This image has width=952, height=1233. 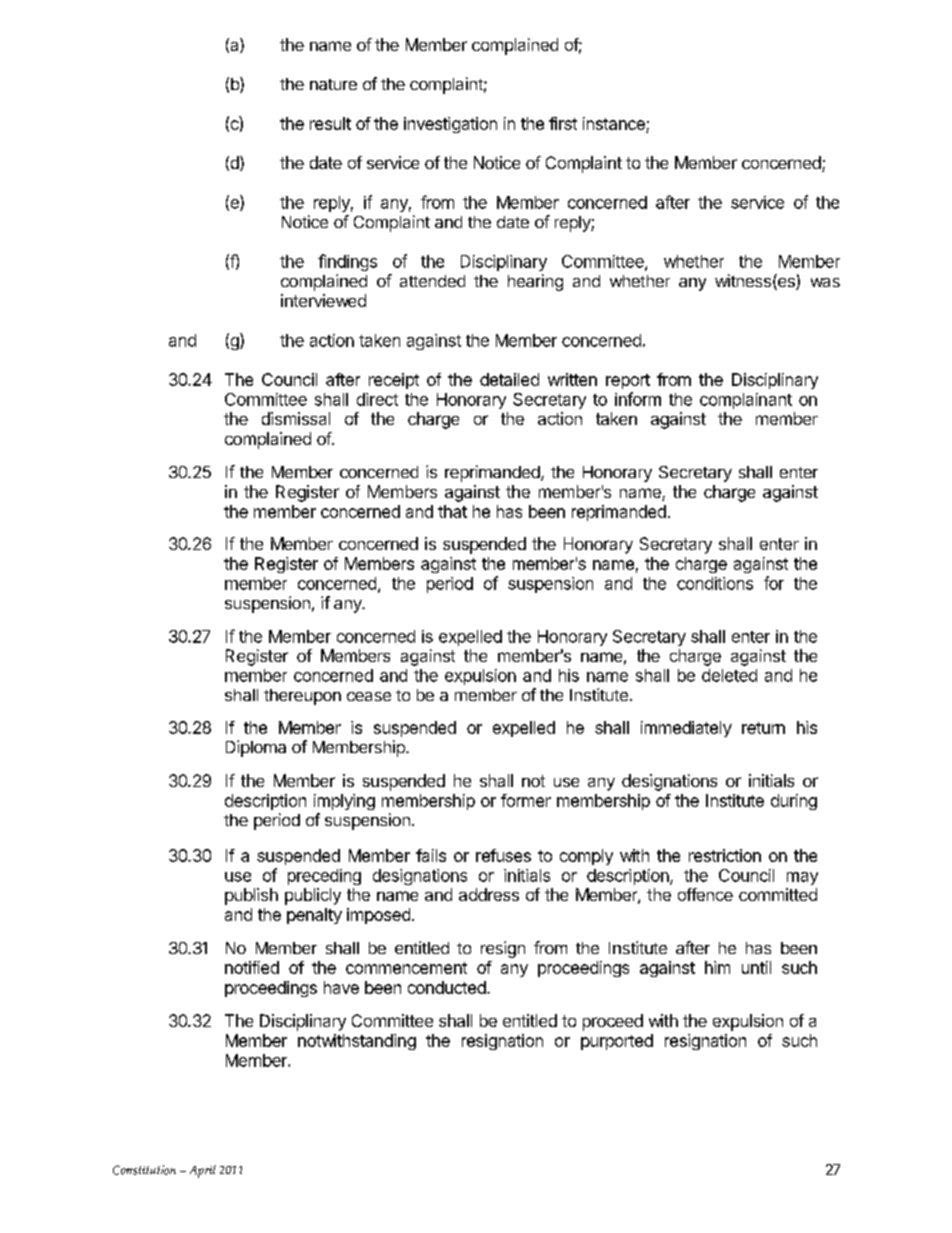 I want to click on Diploma, so click(x=256, y=748).
